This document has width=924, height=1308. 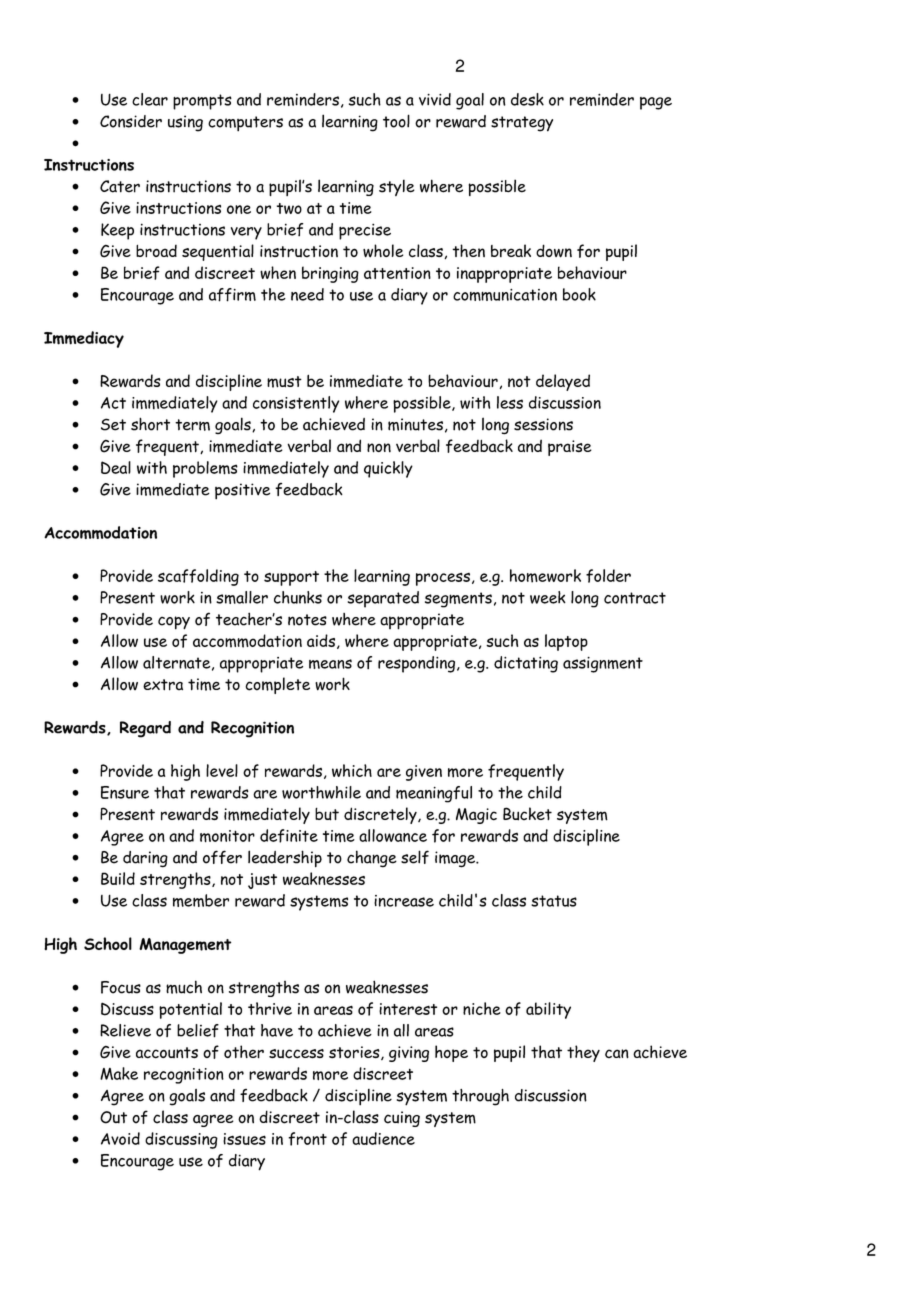 I want to click on tool, so click(x=396, y=121).
